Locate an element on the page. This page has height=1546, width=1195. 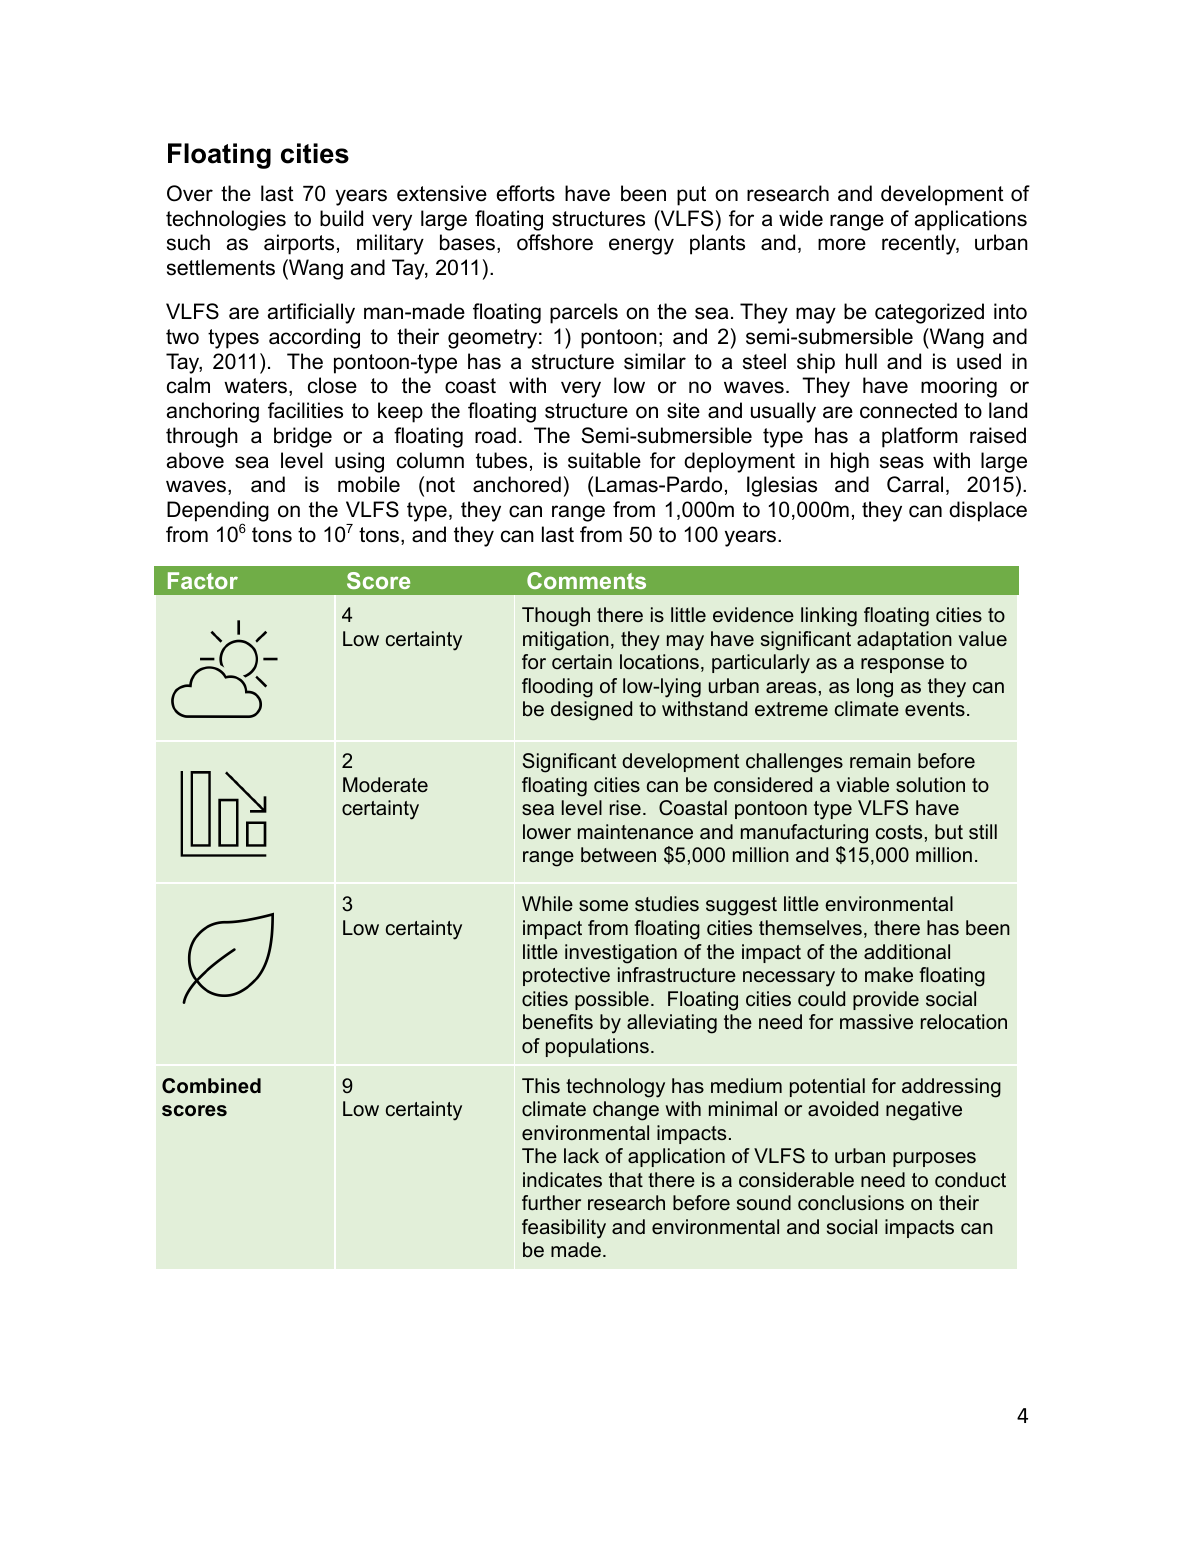
costs is located at coordinates (899, 832).
